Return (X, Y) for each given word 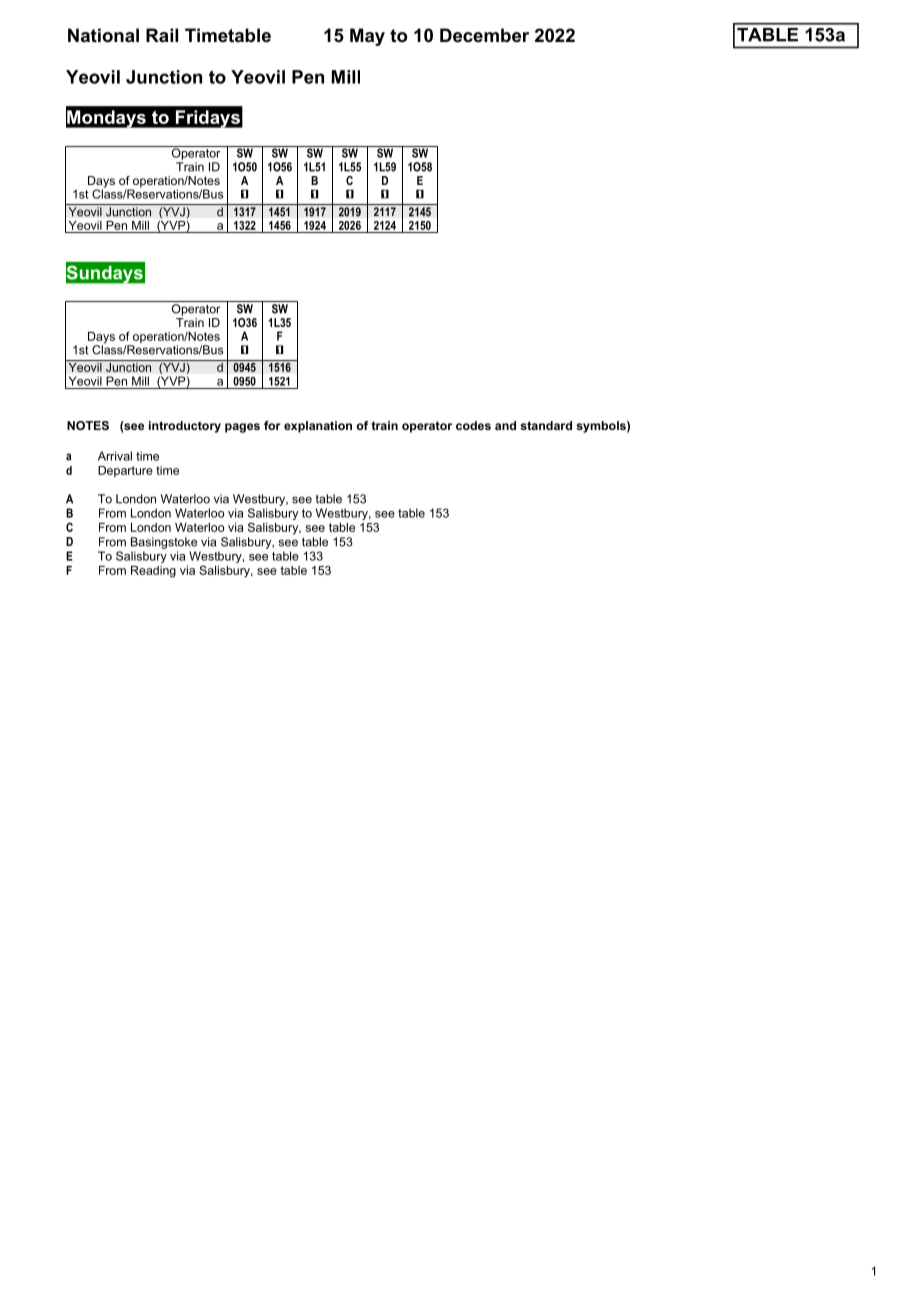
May (367, 37)
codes (473, 425)
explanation (318, 427)
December (484, 35)
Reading (153, 572)
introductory (185, 427)
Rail (162, 35)
